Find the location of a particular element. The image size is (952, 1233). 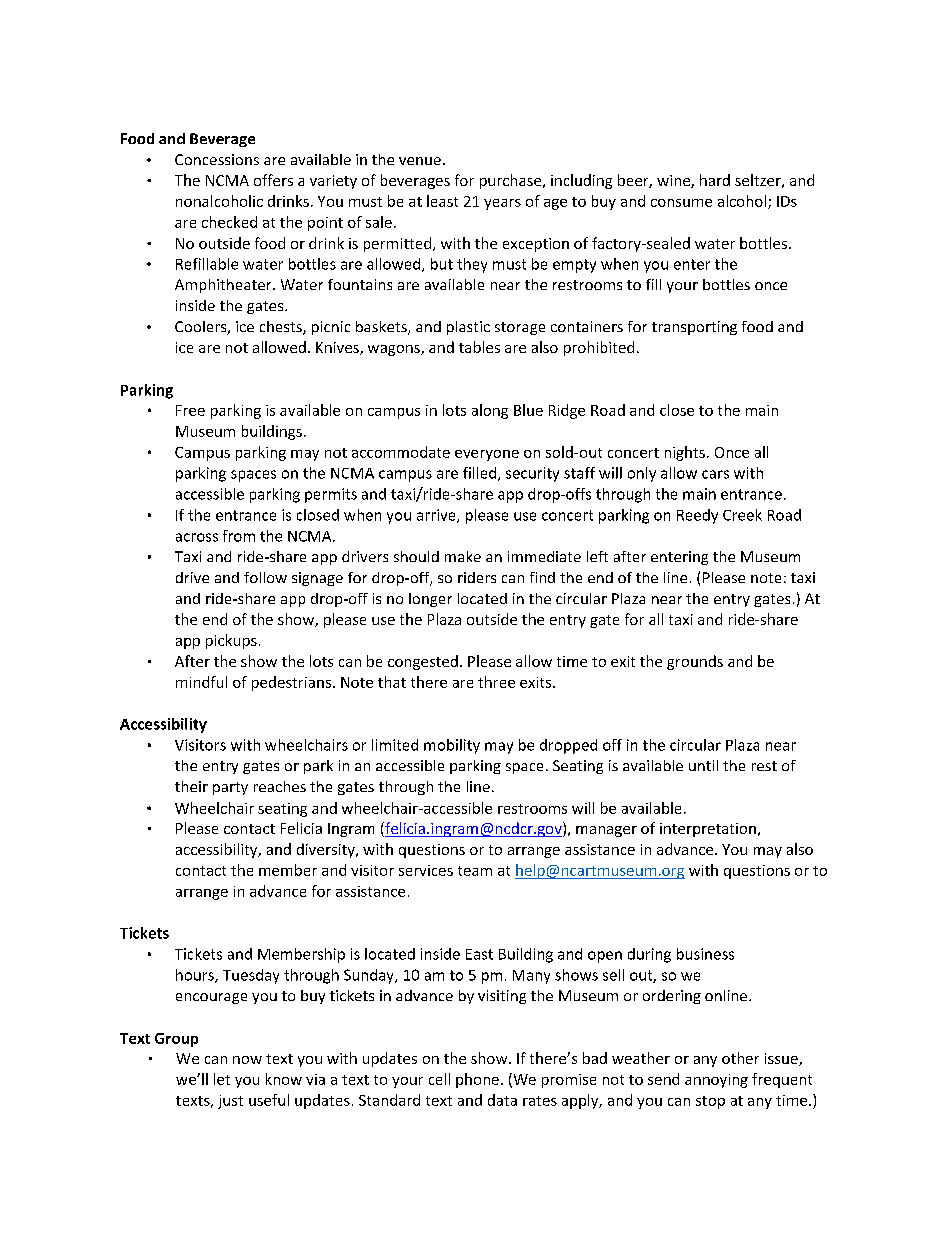

phone is located at coordinates (477, 1080).
